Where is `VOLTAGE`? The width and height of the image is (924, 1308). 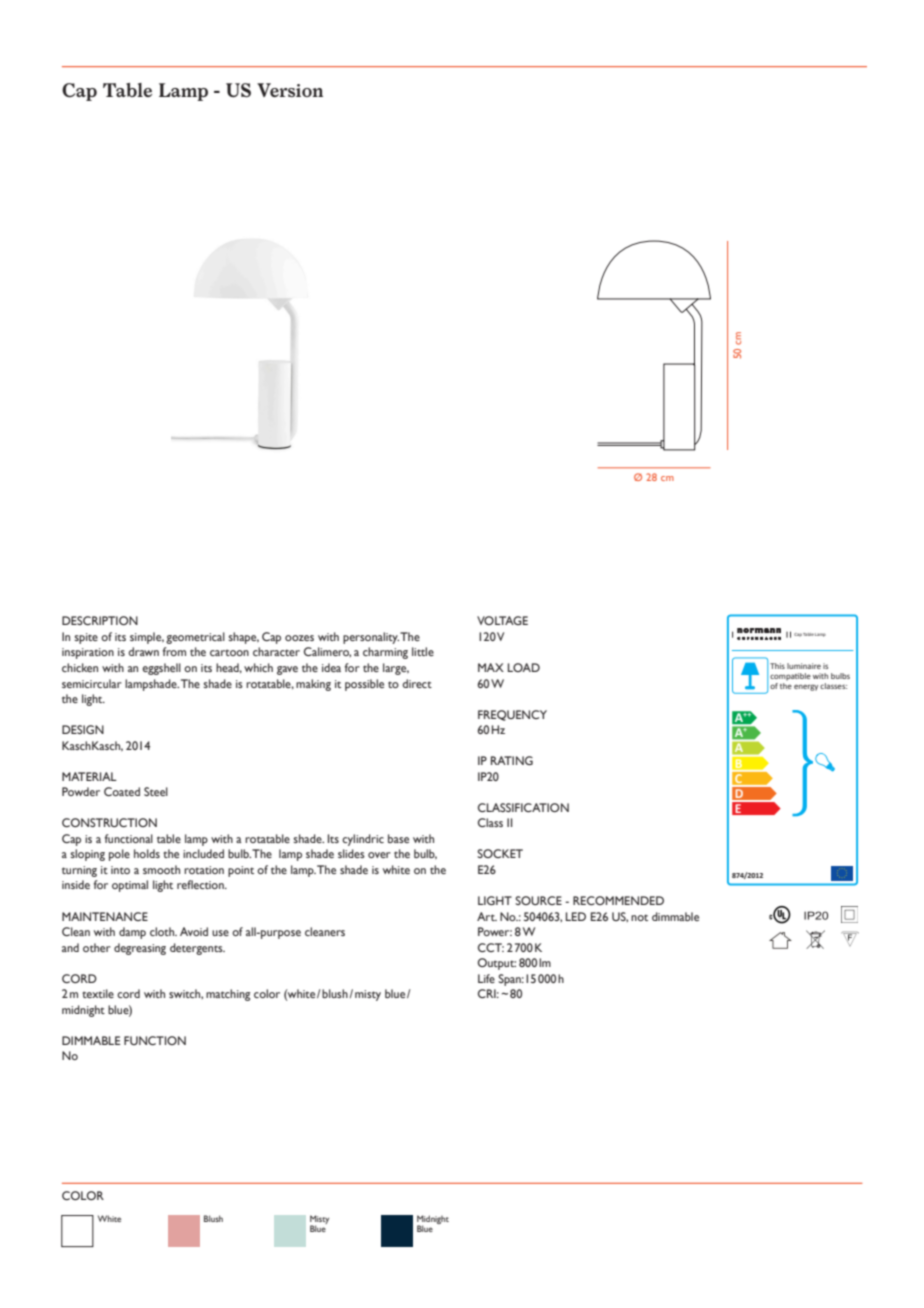 VOLTAGE is located at coordinates (502, 620).
